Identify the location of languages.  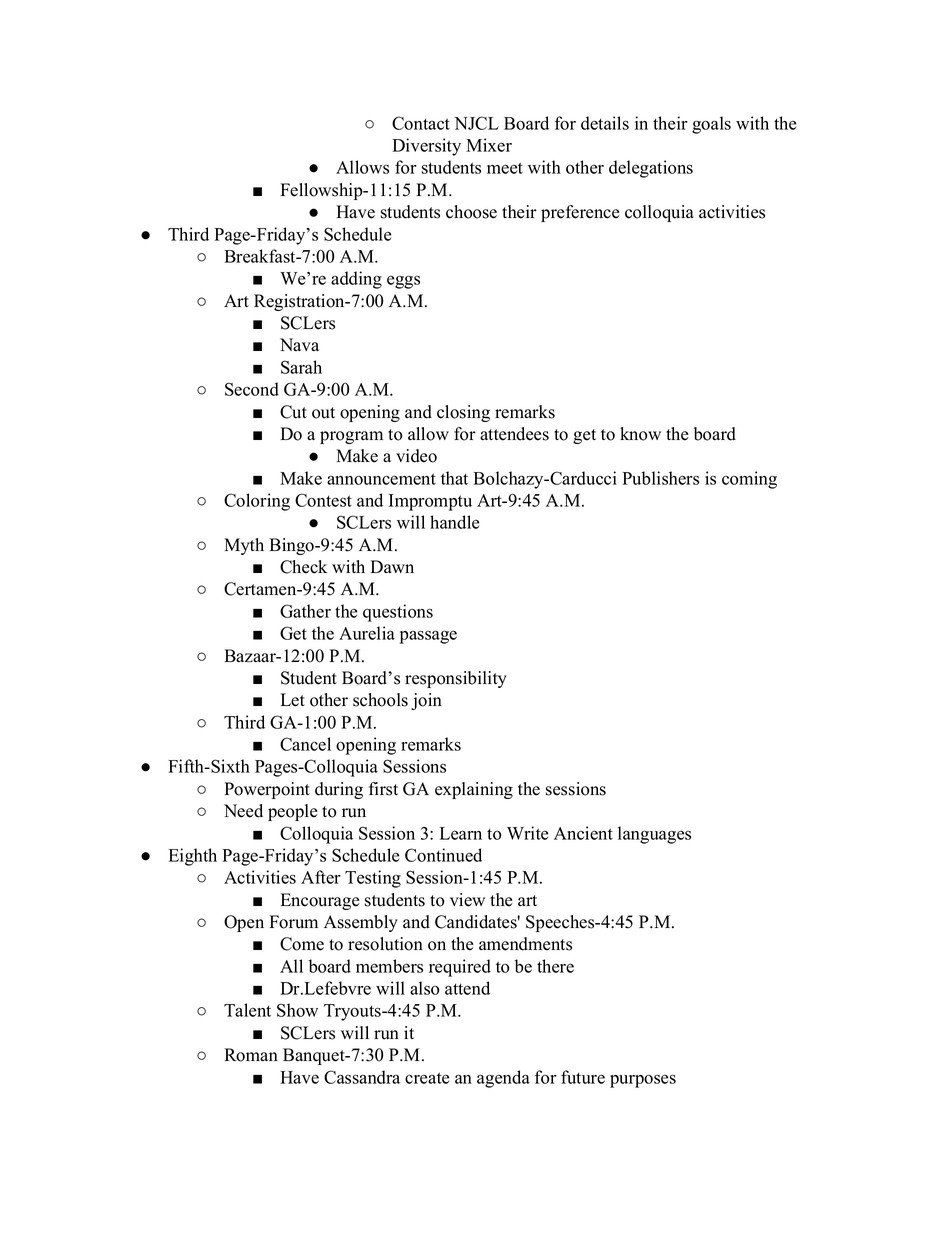
(654, 835).
